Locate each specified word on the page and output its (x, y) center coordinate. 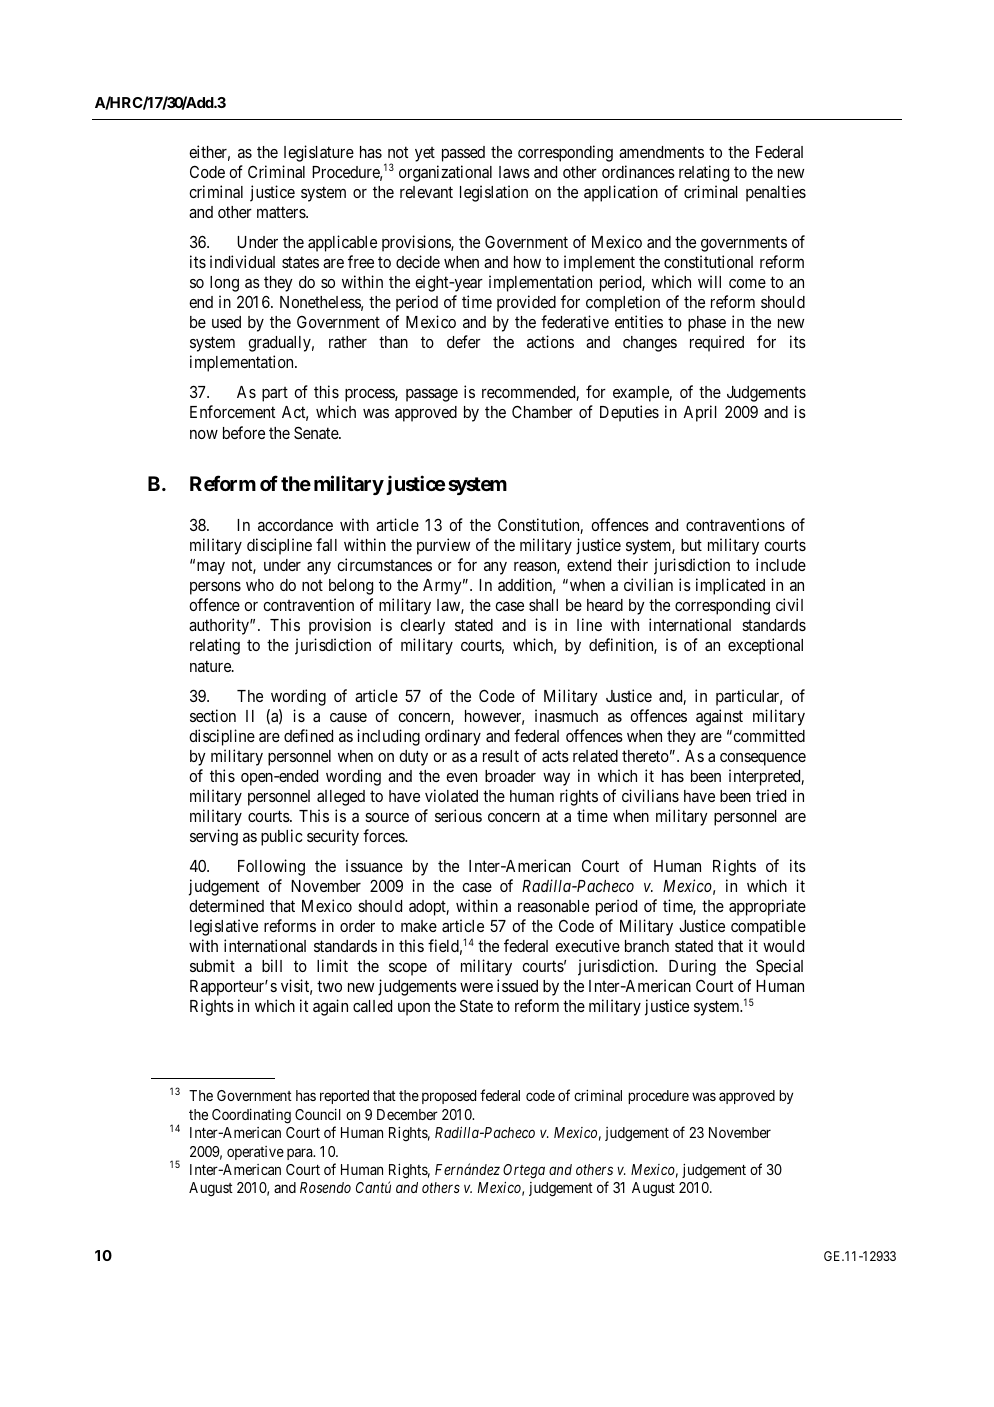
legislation (494, 193)
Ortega (524, 1171)
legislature (319, 153)
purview (443, 546)
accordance (295, 525)
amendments (661, 152)
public (281, 837)
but (691, 545)
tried (771, 795)
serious (458, 815)
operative (255, 1153)
